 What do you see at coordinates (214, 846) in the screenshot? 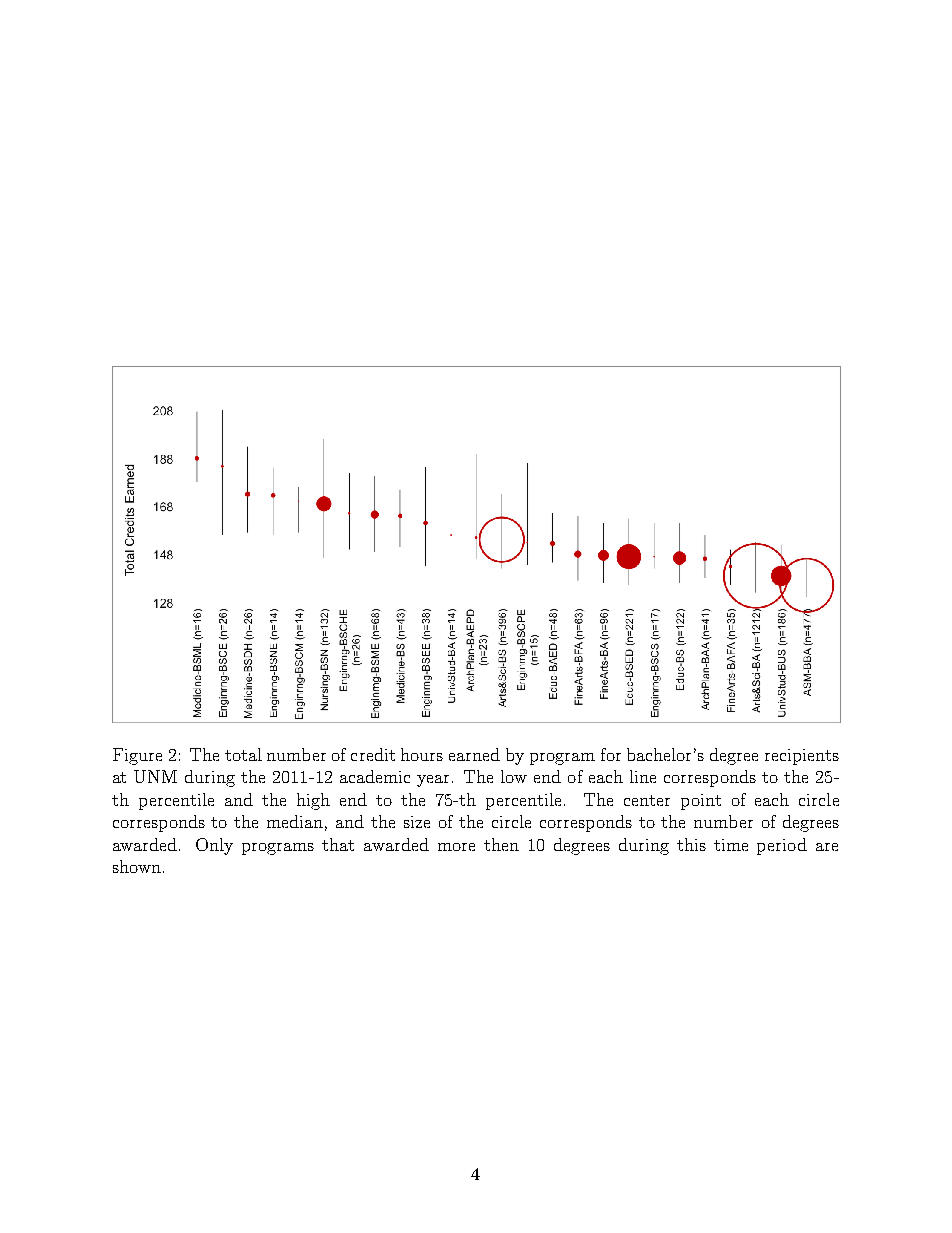
I see `Only` at bounding box center [214, 846].
